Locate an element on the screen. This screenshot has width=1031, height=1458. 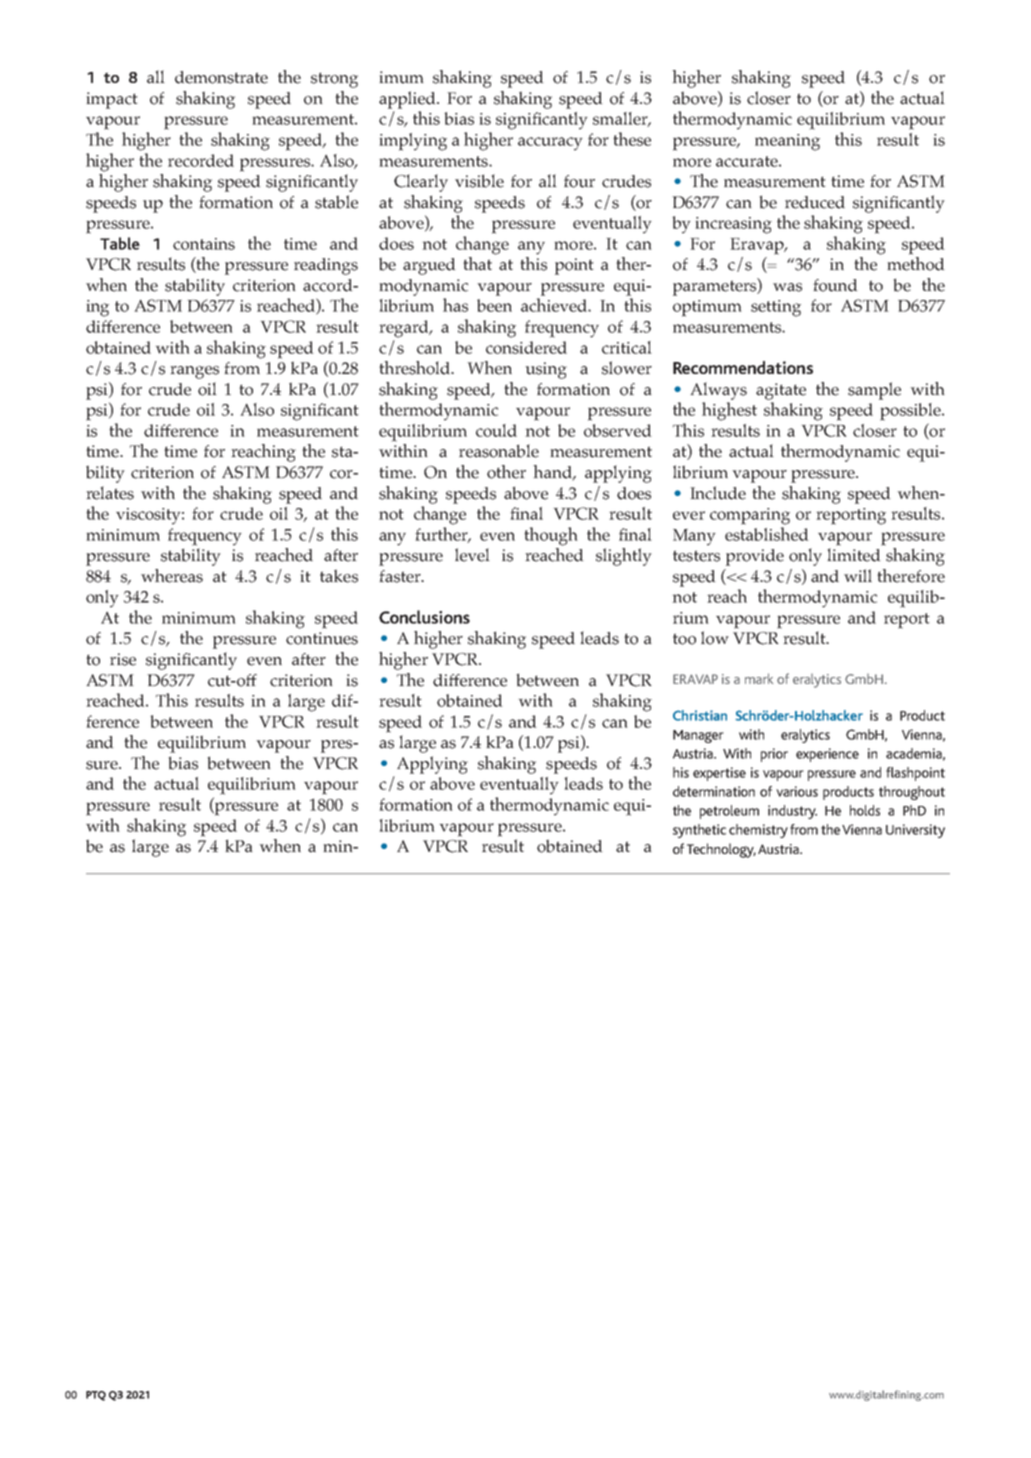
contains is located at coordinates (204, 244).
